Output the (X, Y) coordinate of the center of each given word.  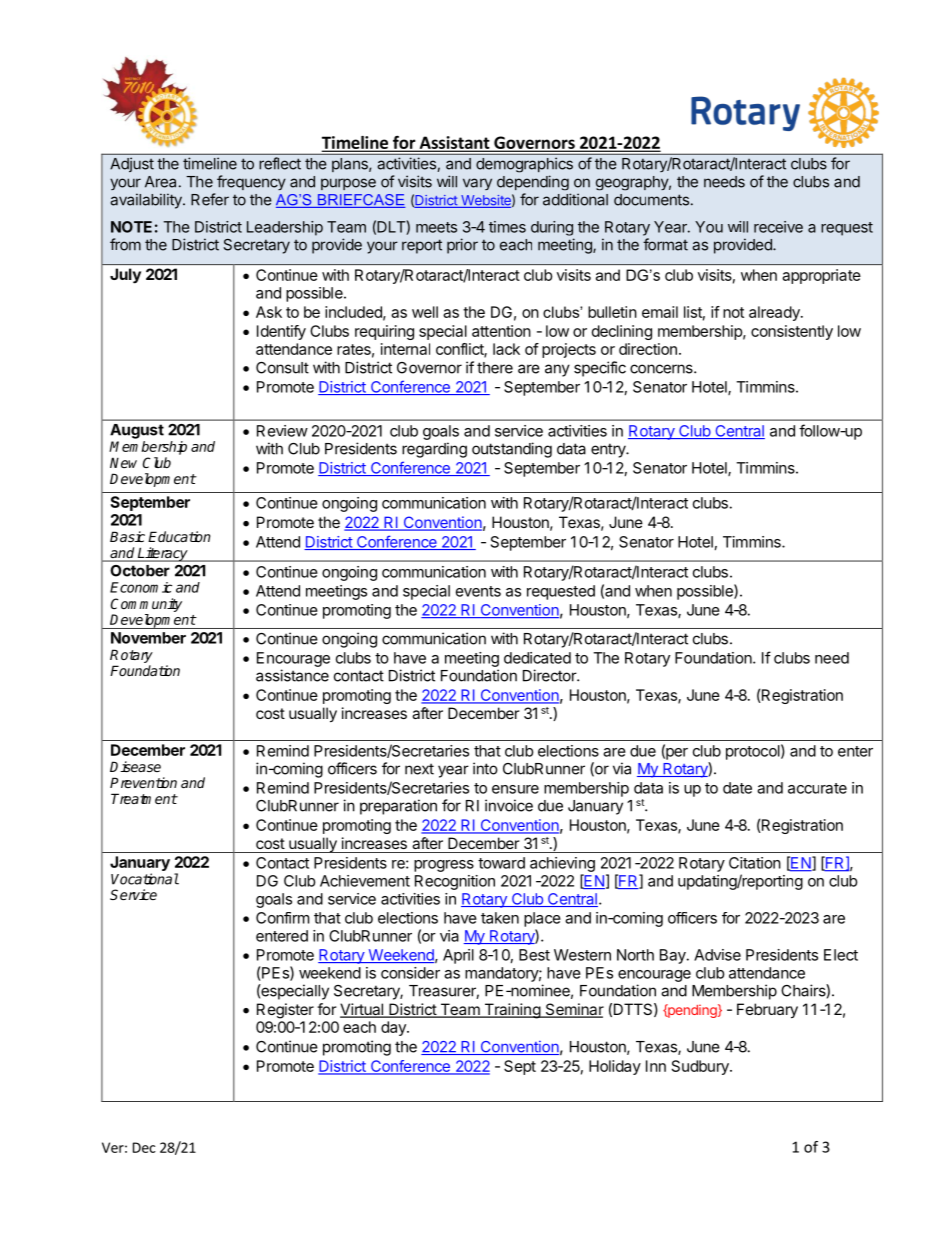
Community (146, 605)
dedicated (537, 658)
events (478, 591)
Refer (210, 199)
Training (512, 1011)
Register (285, 1011)
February (767, 1011)
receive (778, 227)
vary (477, 184)
